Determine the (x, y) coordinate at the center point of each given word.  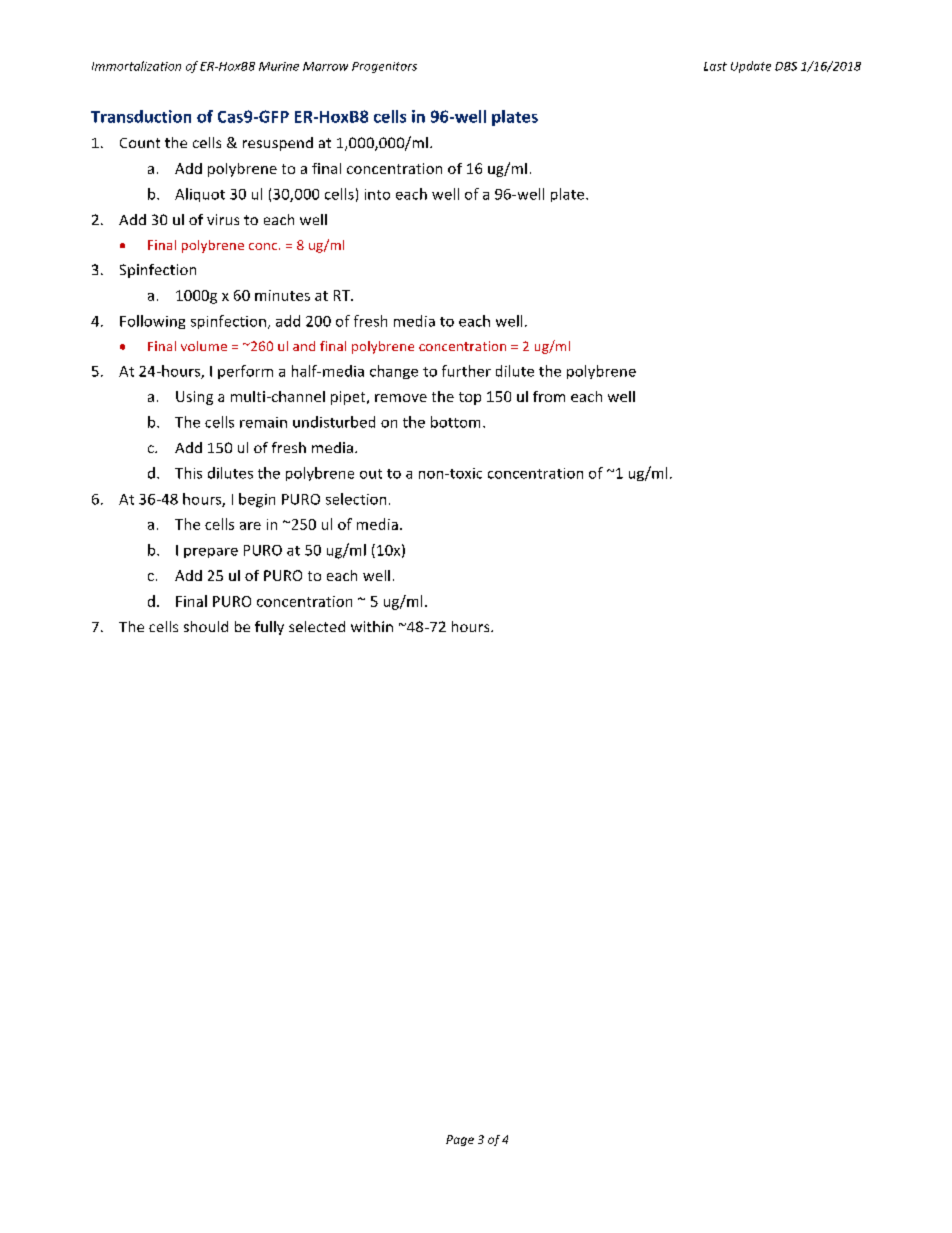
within (372, 626)
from (549, 396)
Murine (279, 66)
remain (263, 422)
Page (460, 1140)
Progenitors (384, 67)
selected (317, 626)
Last (715, 66)
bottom (455, 422)
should (206, 626)
